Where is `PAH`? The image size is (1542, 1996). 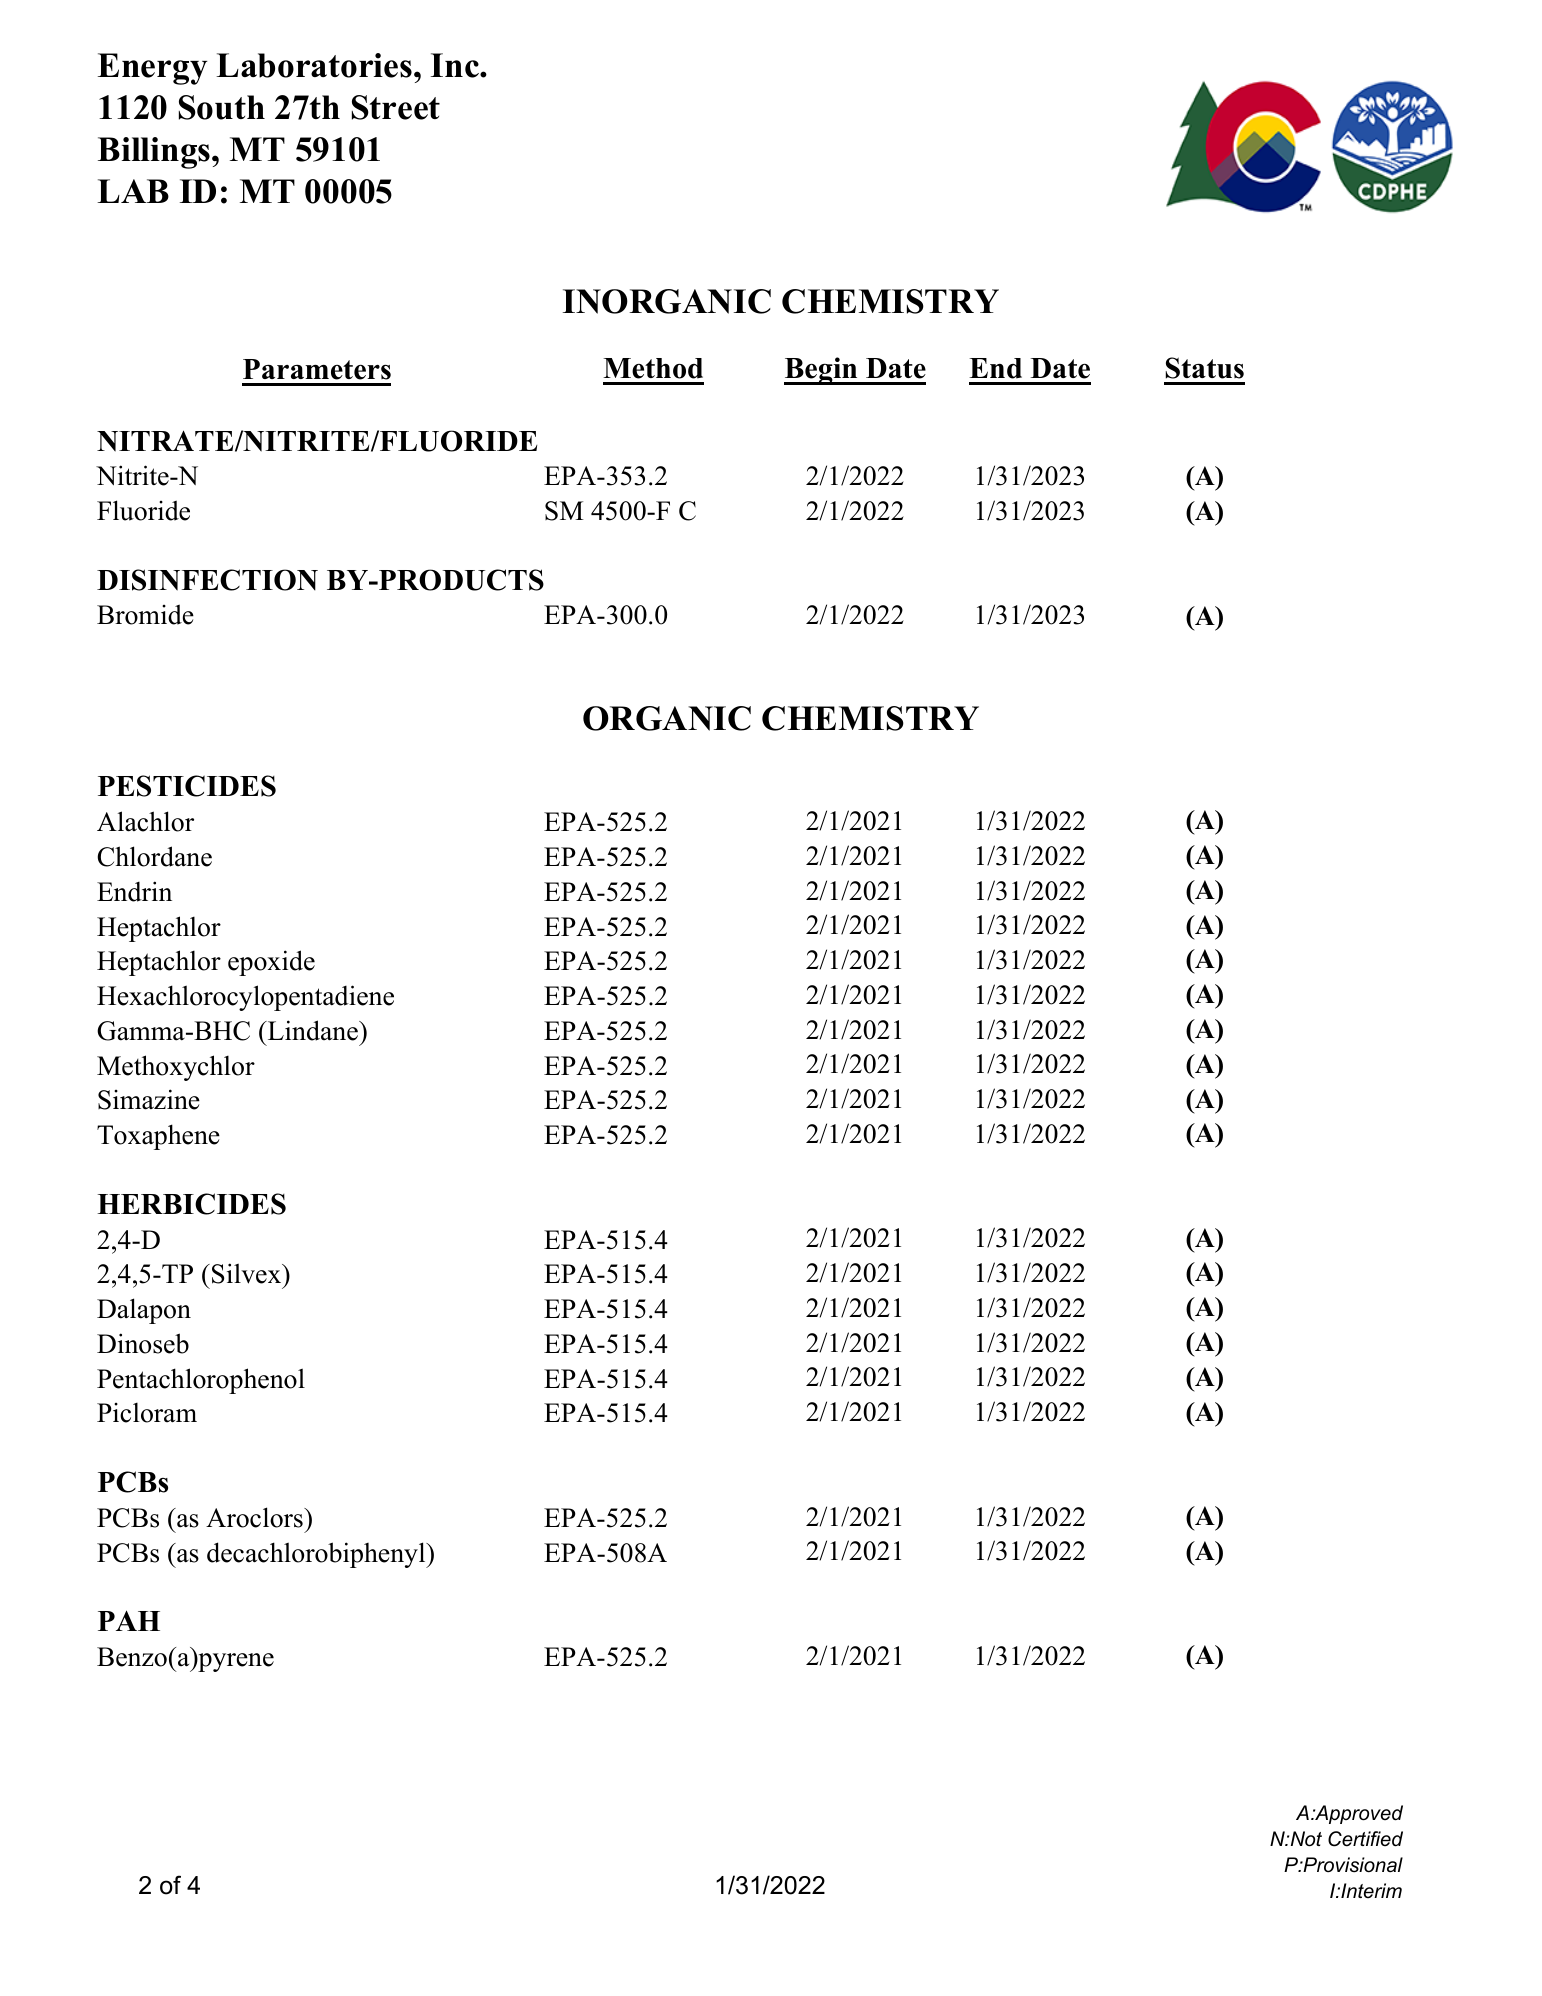
PAH is located at coordinates (129, 1620).
